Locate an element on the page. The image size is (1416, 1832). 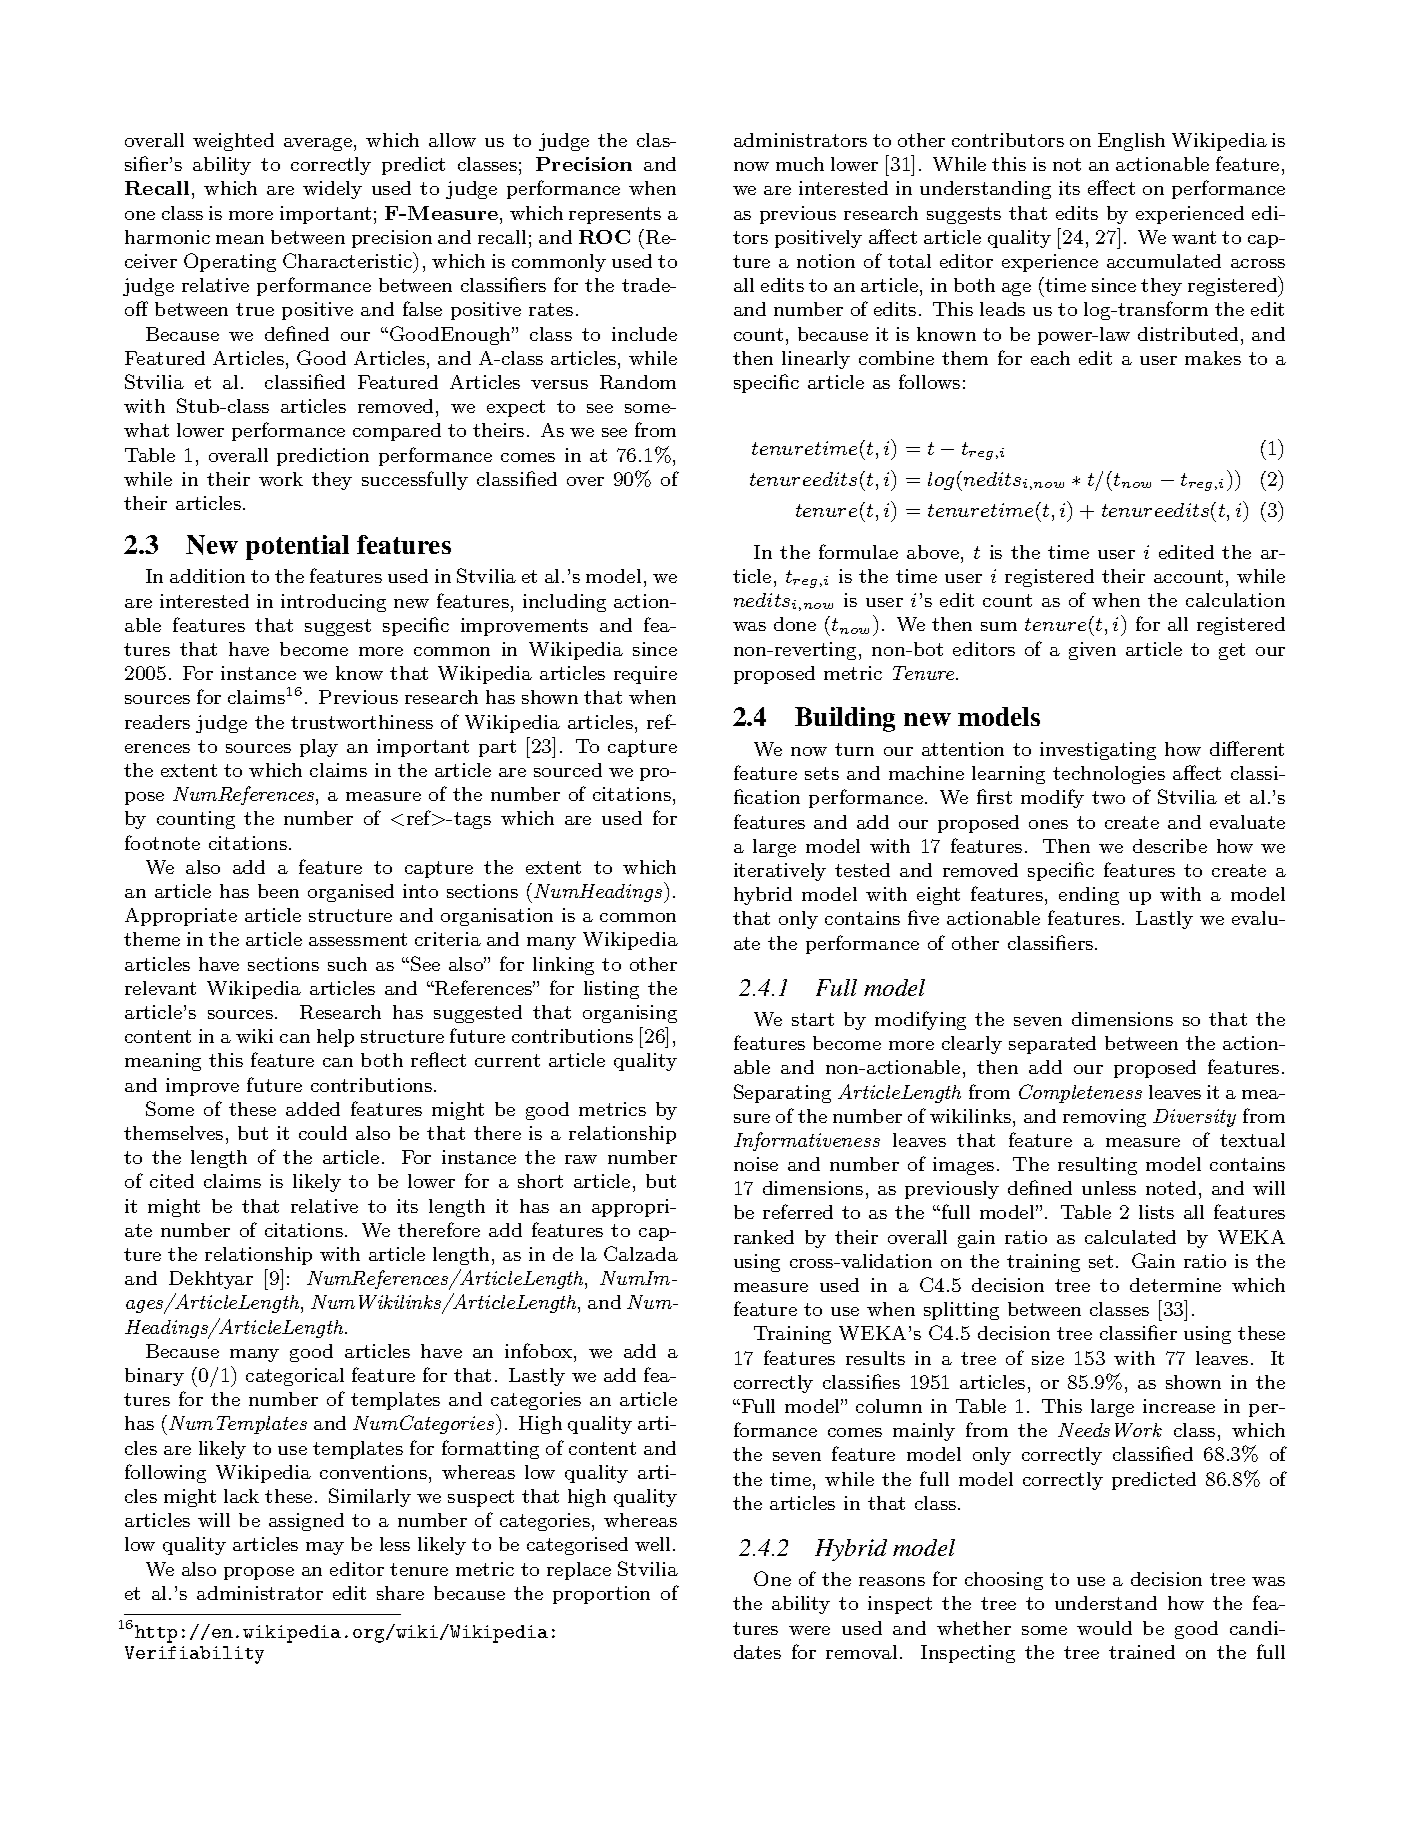
widely is located at coordinates (332, 190).
